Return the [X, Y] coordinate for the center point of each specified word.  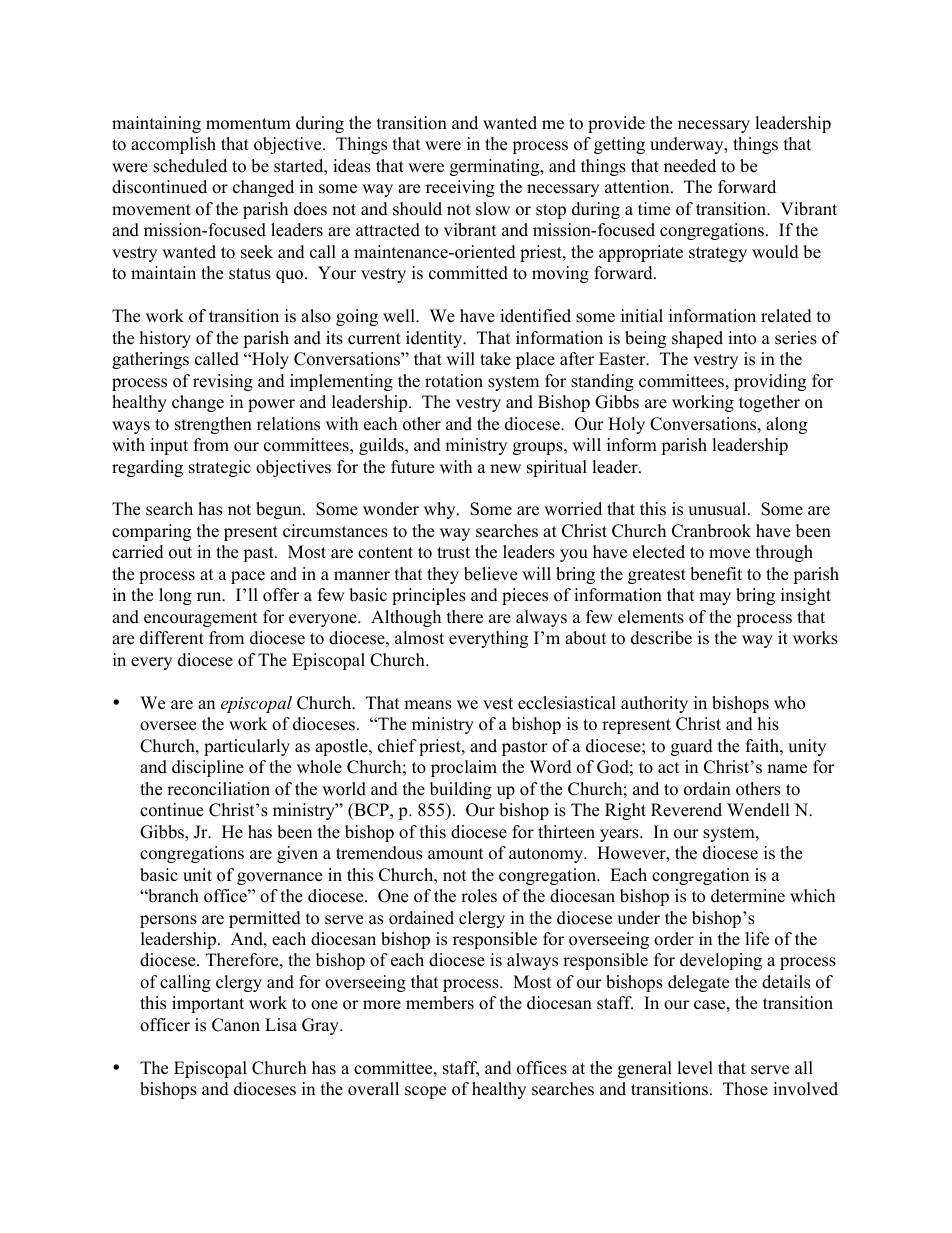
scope [425, 1092]
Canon [236, 1025]
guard [692, 747]
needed [690, 166]
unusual [718, 509]
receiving [460, 188]
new [505, 469]
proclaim [464, 768]
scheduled [190, 166]
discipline [208, 768]
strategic [220, 468]
